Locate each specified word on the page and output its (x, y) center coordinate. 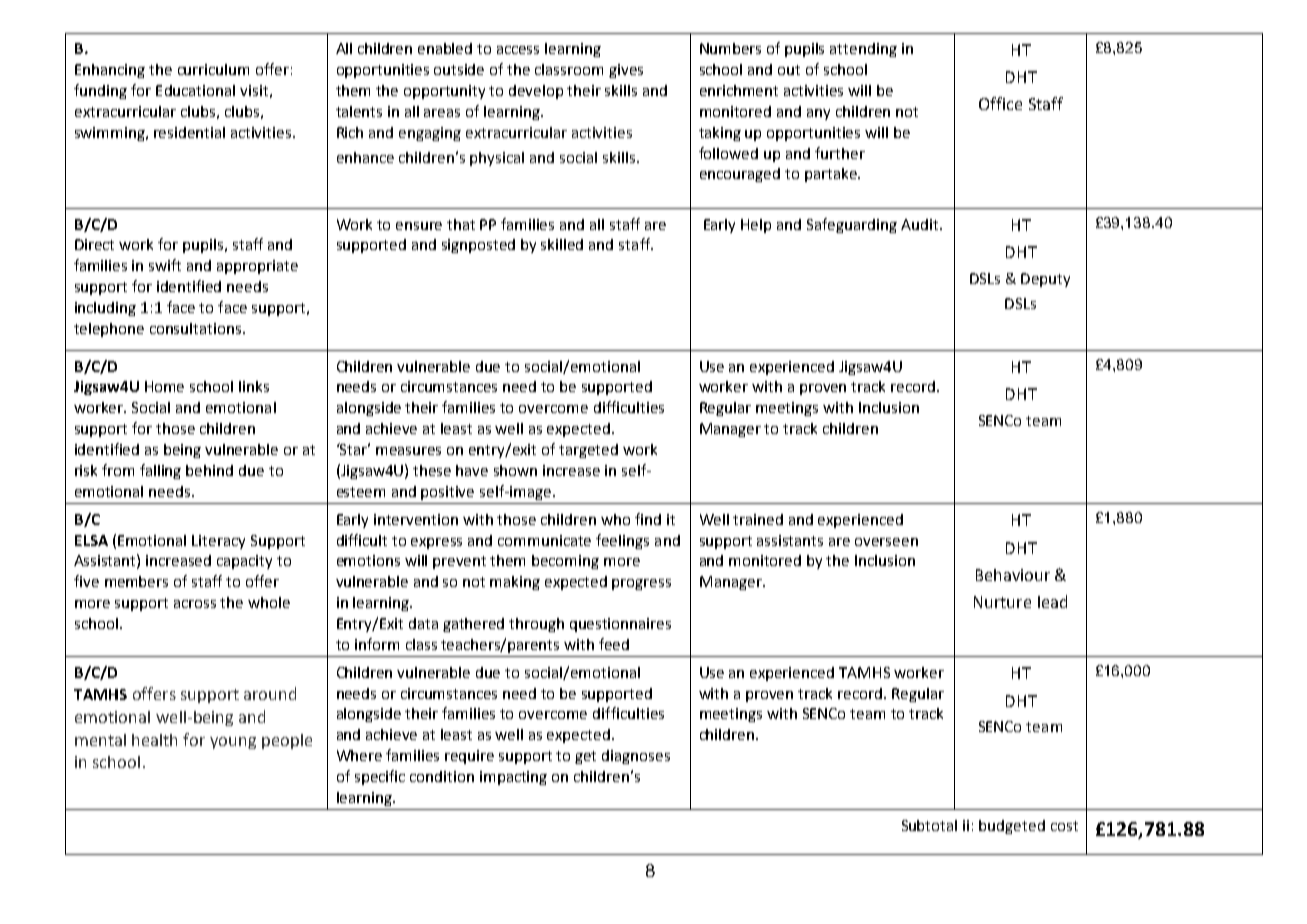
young (233, 743)
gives (626, 71)
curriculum (213, 69)
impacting (513, 778)
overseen (886, 542)
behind (209, 470)
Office (1000, 103)
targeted (588, 451)
